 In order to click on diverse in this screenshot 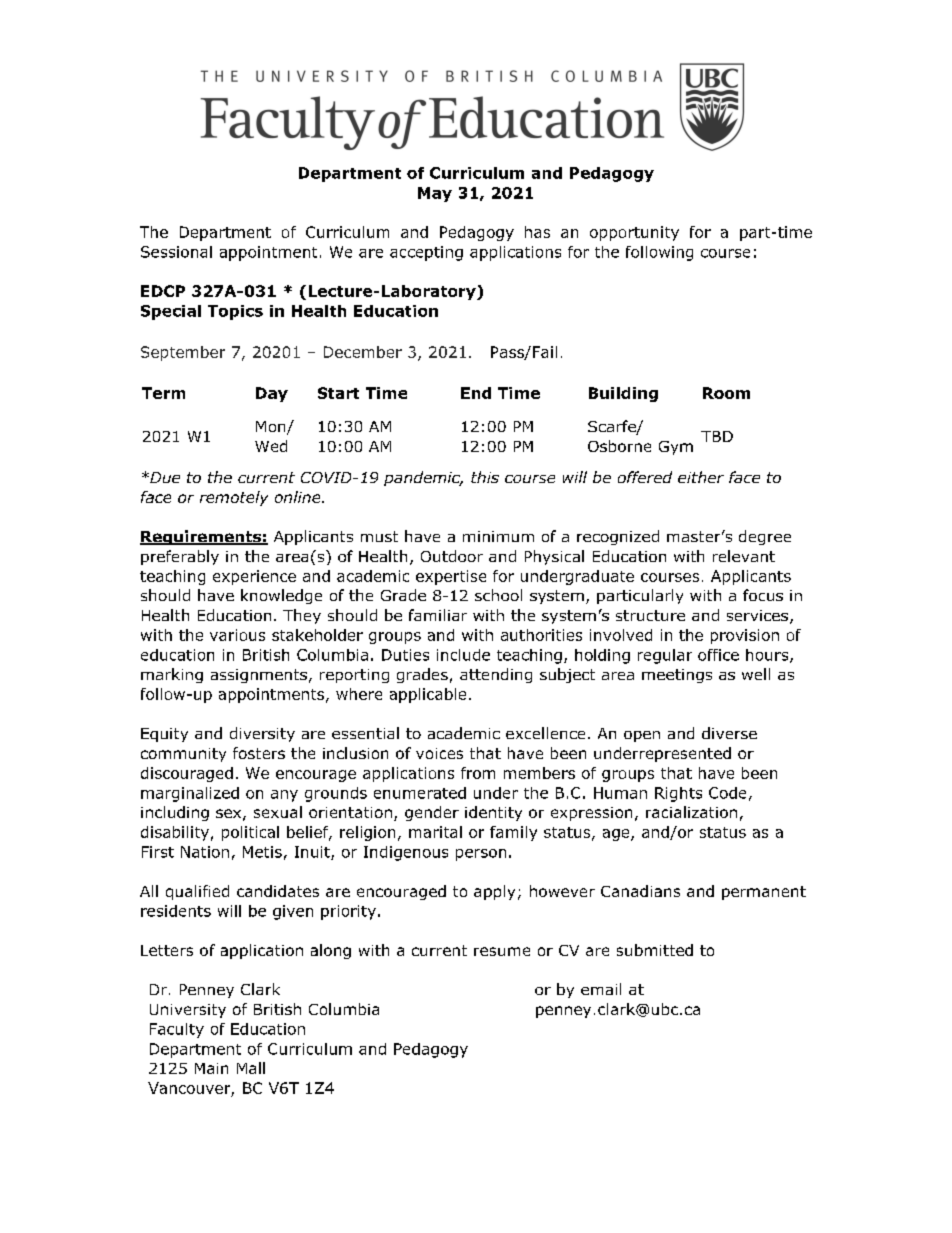, I will do `click(729, 733)`.
